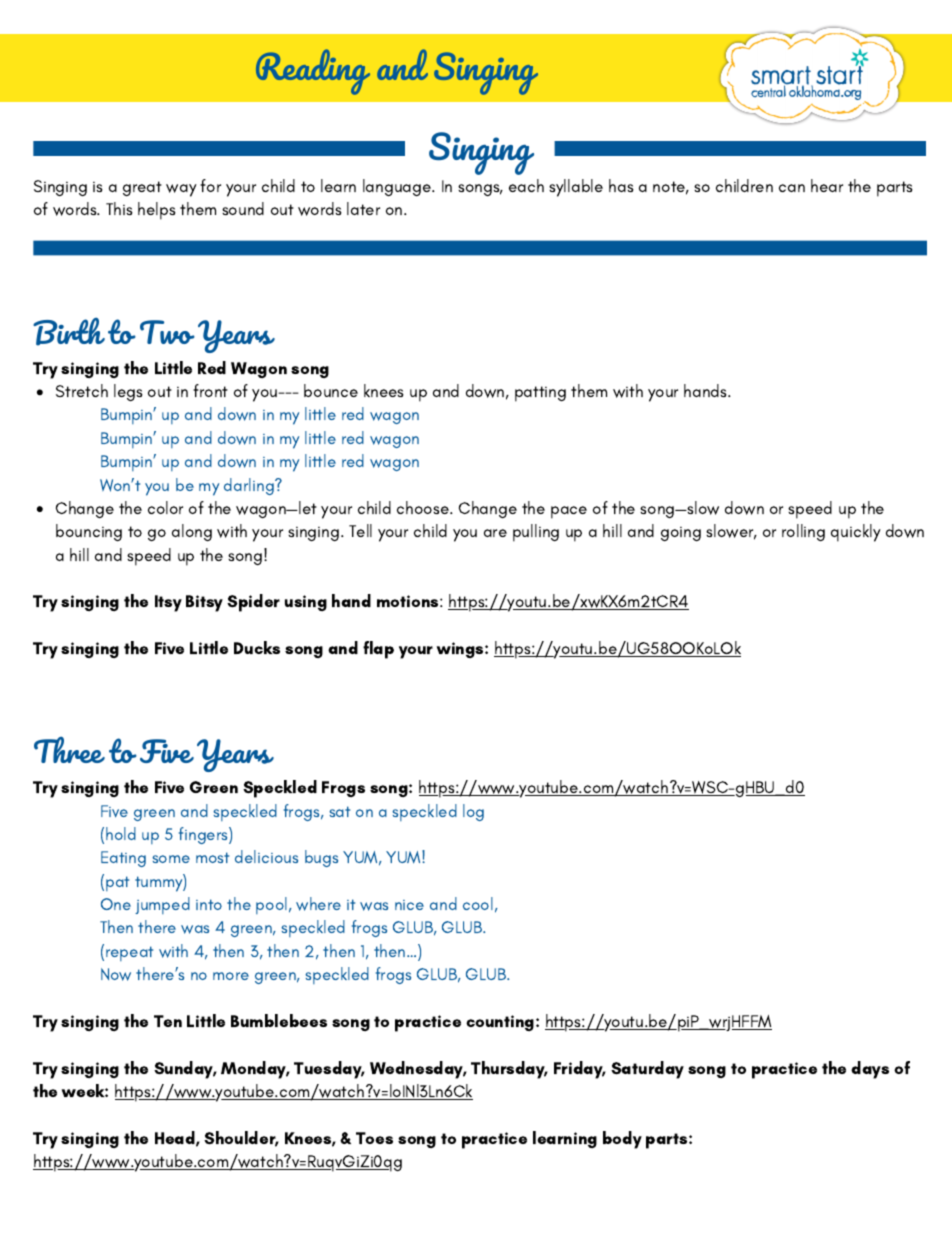  I want to click on flap, so click(378, 650).
